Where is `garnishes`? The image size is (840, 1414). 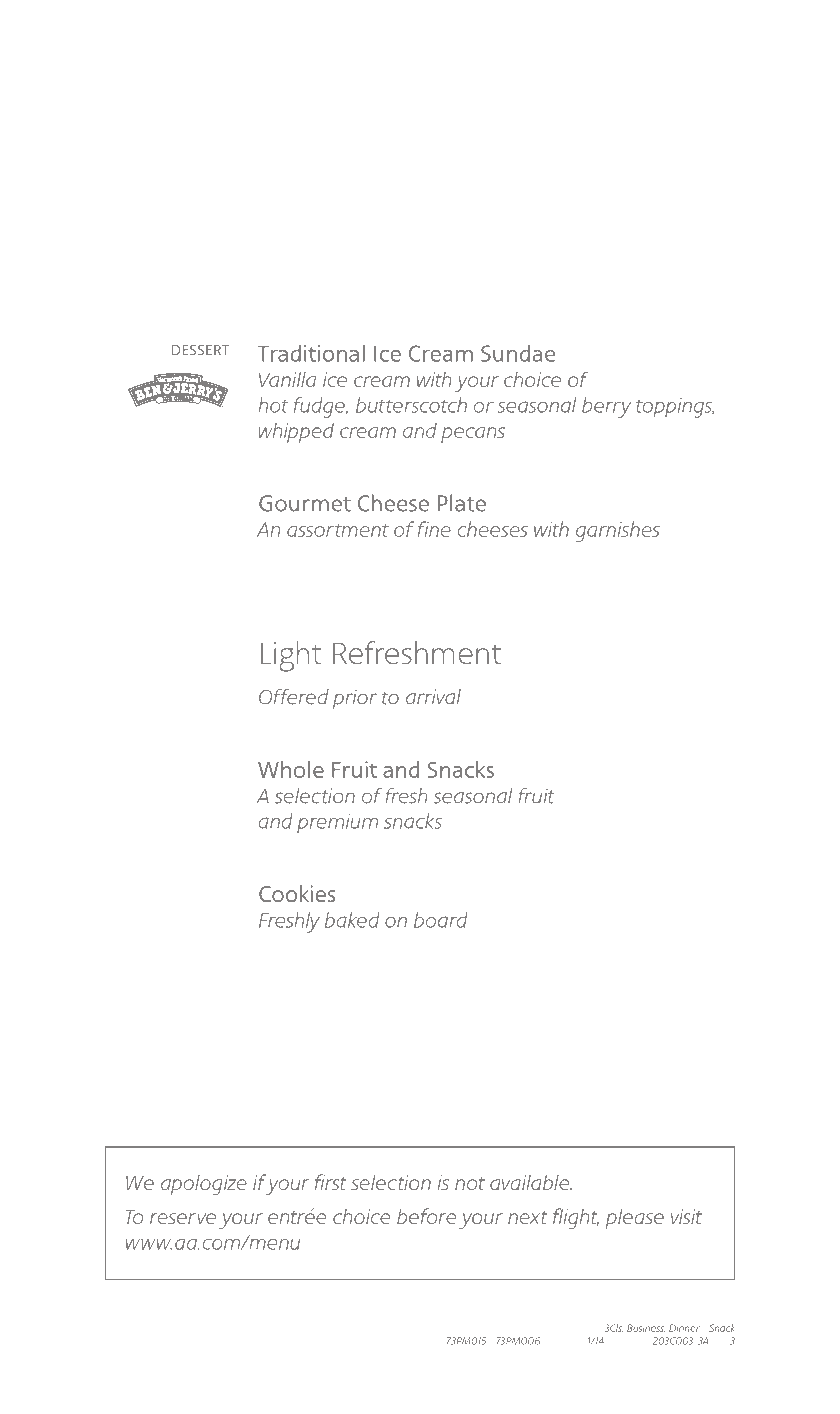
garnishes is located at coordinates (618, 531).
